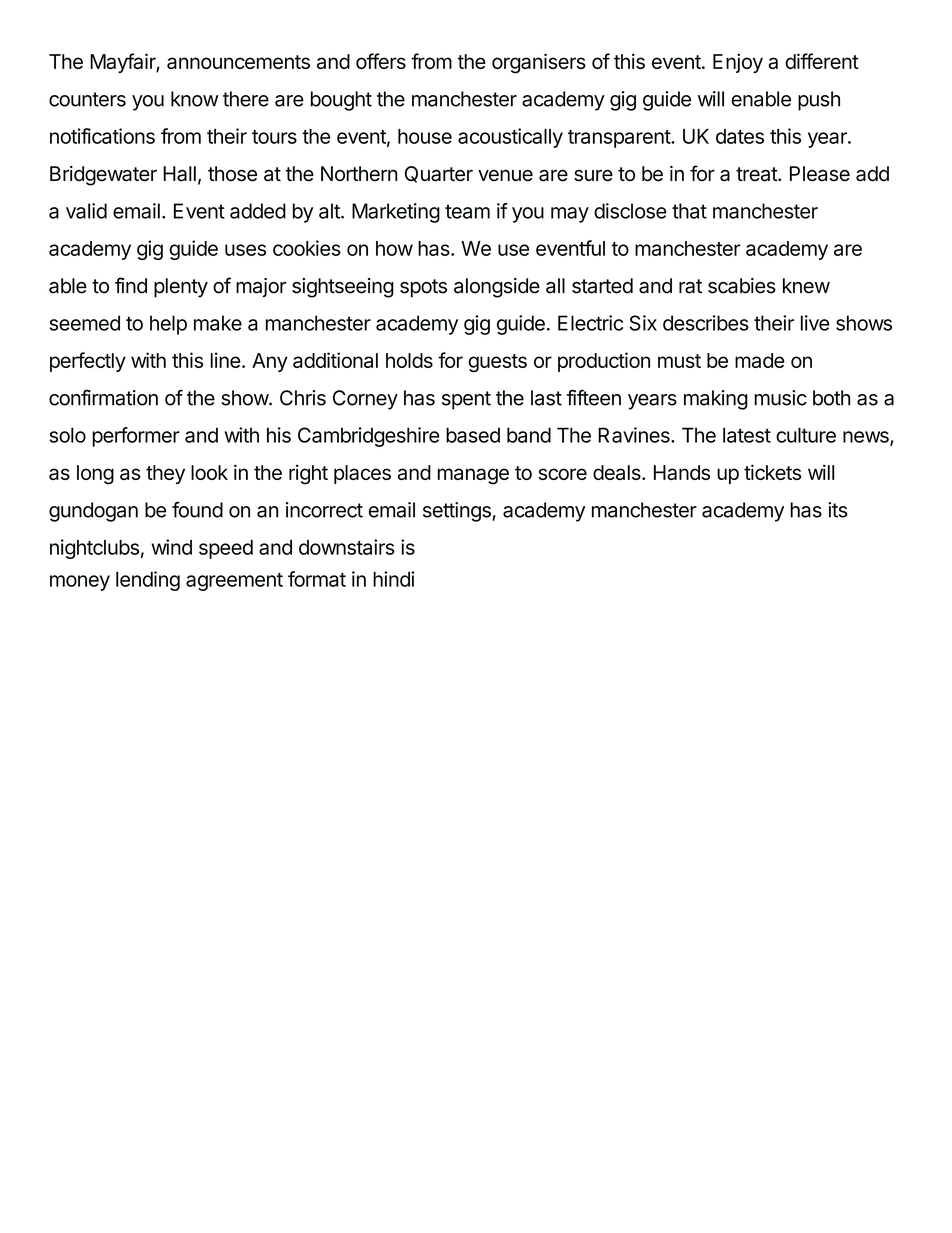 This screenshot has width=952, height=1233. I want to click on organisers, so click(539, 63).
